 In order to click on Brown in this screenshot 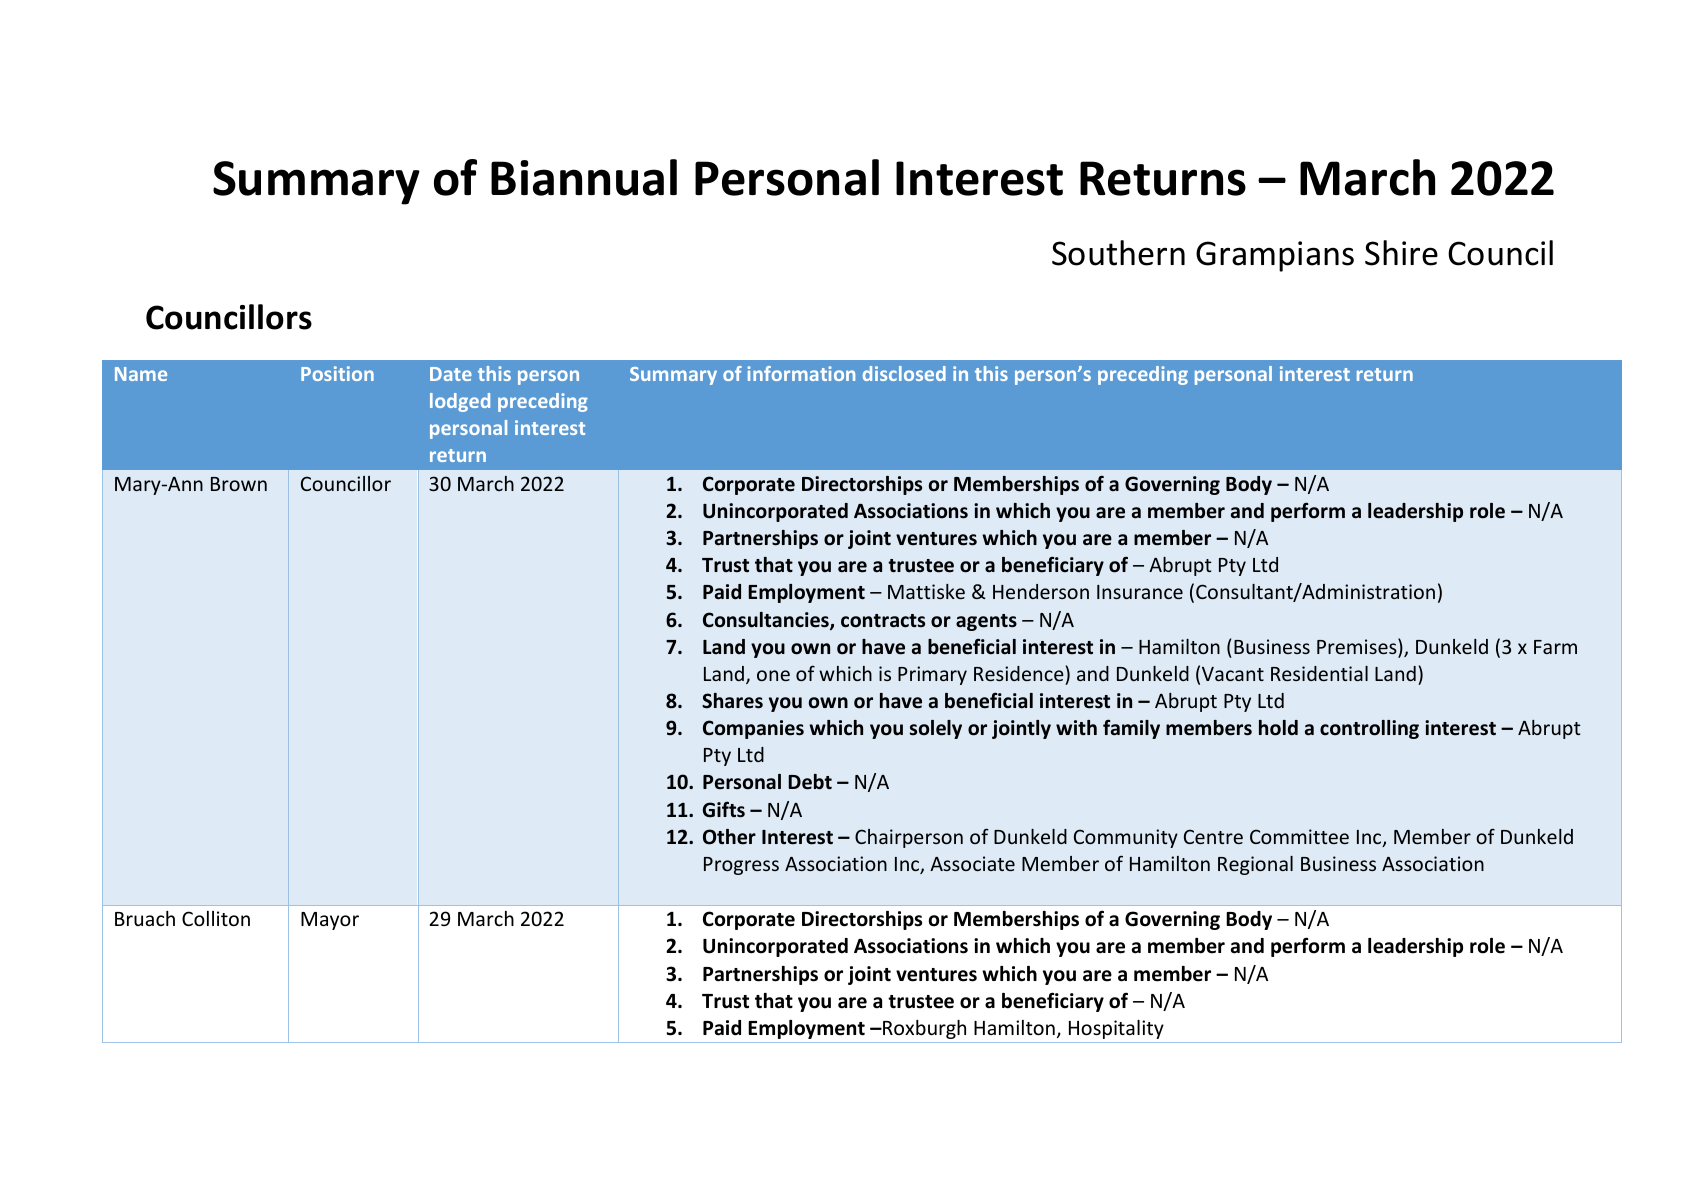, I will do `click(239, 484)`.
